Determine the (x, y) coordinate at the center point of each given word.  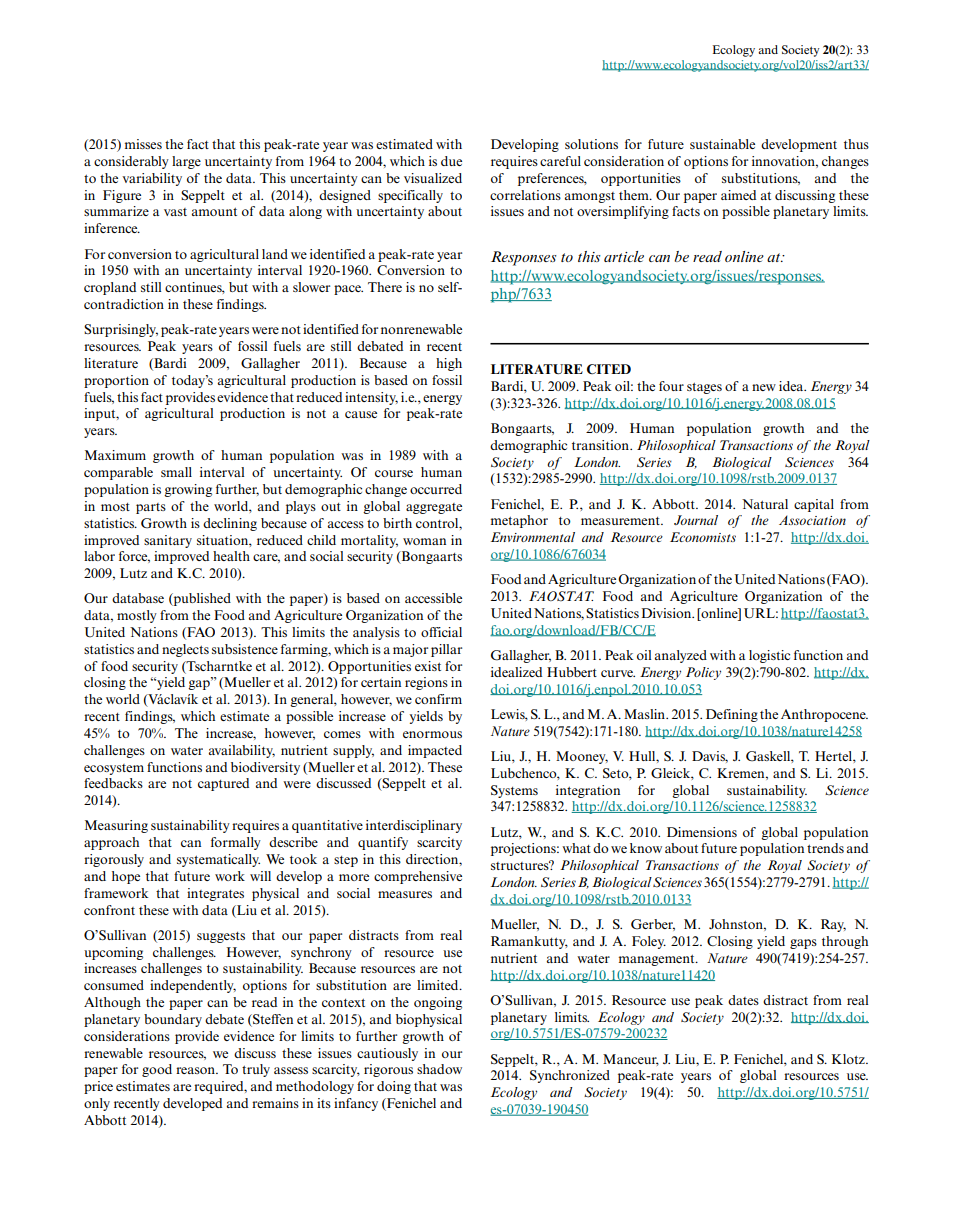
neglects (185, 650)
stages (704, 388)
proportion (116, 381)
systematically (218, 860)
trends (825, 848)
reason (196, 1070)
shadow (439, 1069)
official (441, 632)
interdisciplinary (414, 826)
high (449, 364)
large (186, 162)
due (451, 161)
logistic (769, 656)
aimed (738, 195)
